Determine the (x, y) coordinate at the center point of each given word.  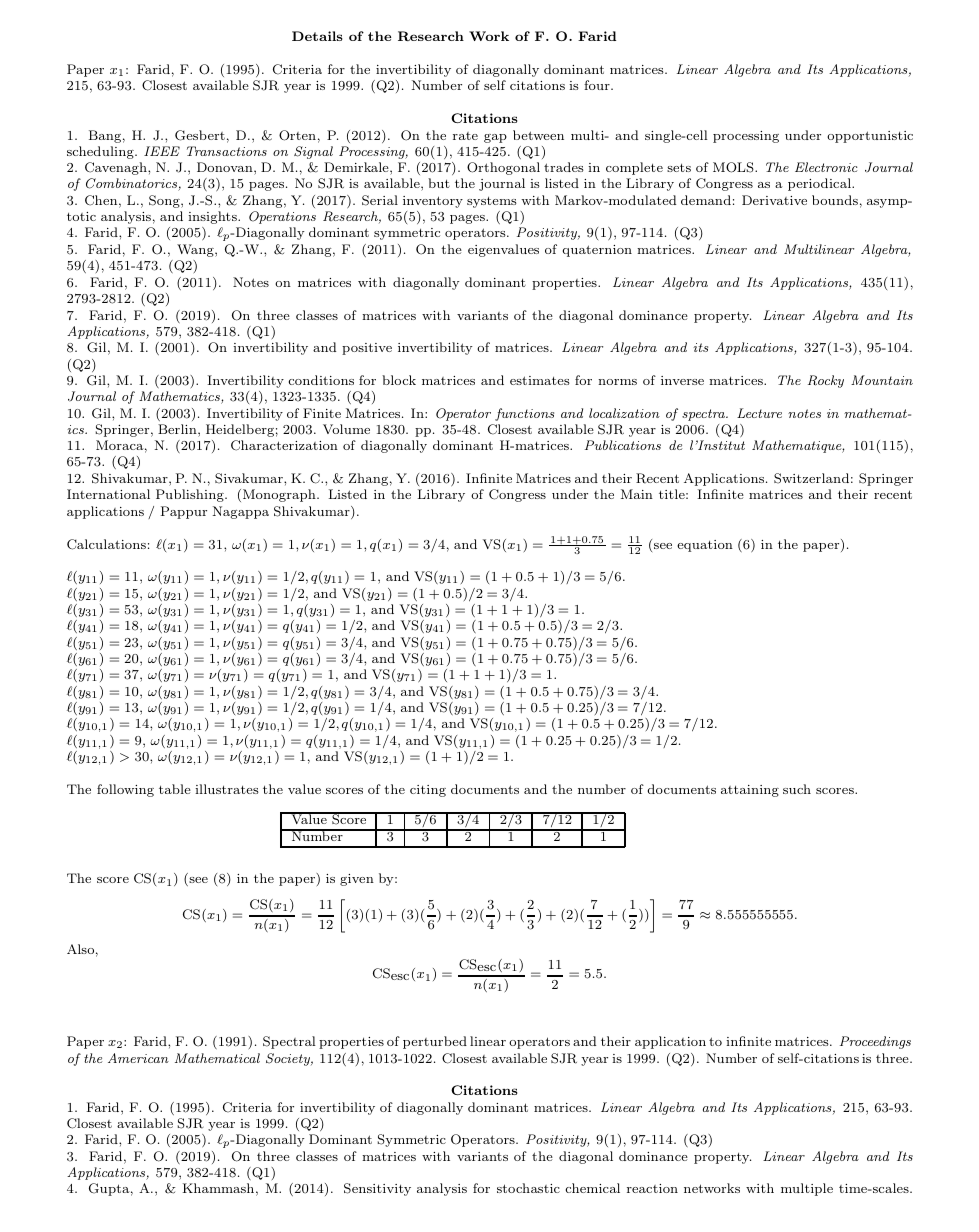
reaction (652, 1188)
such (797, 789)
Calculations (106, 544)
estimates (540, 380)
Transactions (227, 151)
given (357, 880)
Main (637, 494)
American (138, 1058)
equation (705, 546)
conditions (321, 380)
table (175, 789)
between (538, 135)
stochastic (528, 1188)
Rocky (826, 381)
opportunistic (870, 137)
